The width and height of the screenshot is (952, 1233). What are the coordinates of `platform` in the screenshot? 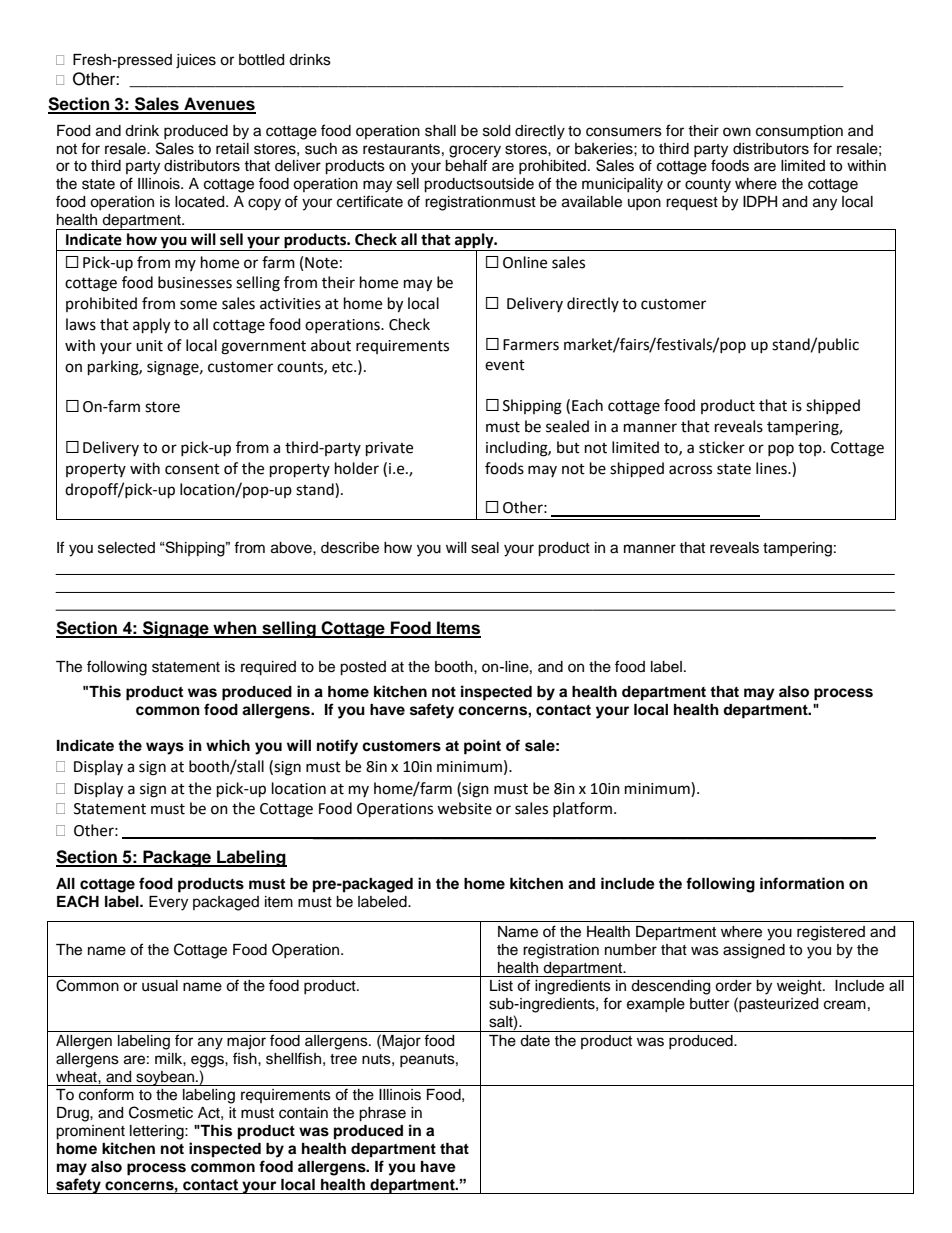 It's located at (582, 809).
